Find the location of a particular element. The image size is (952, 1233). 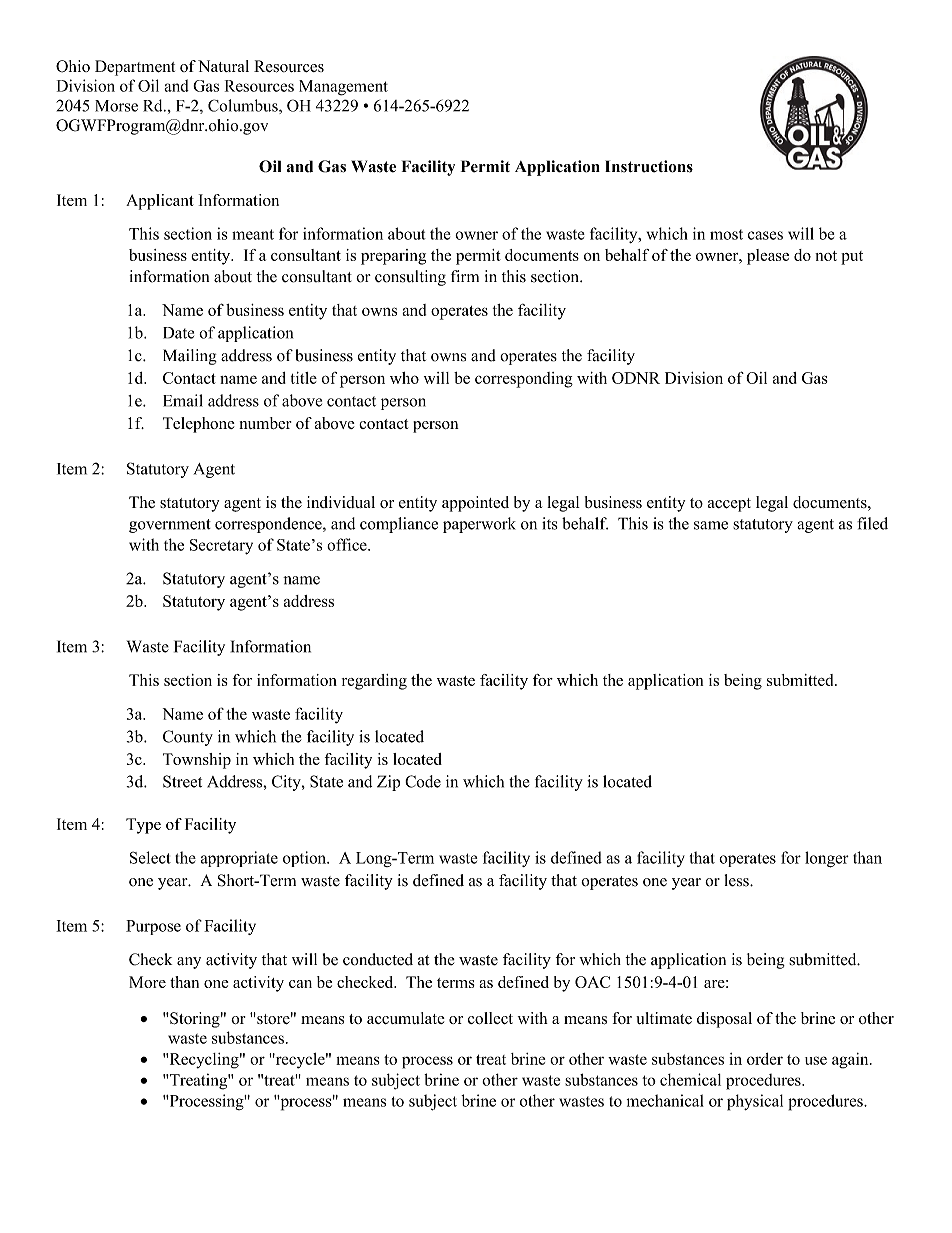

less is located at coordinates (738, 880).
